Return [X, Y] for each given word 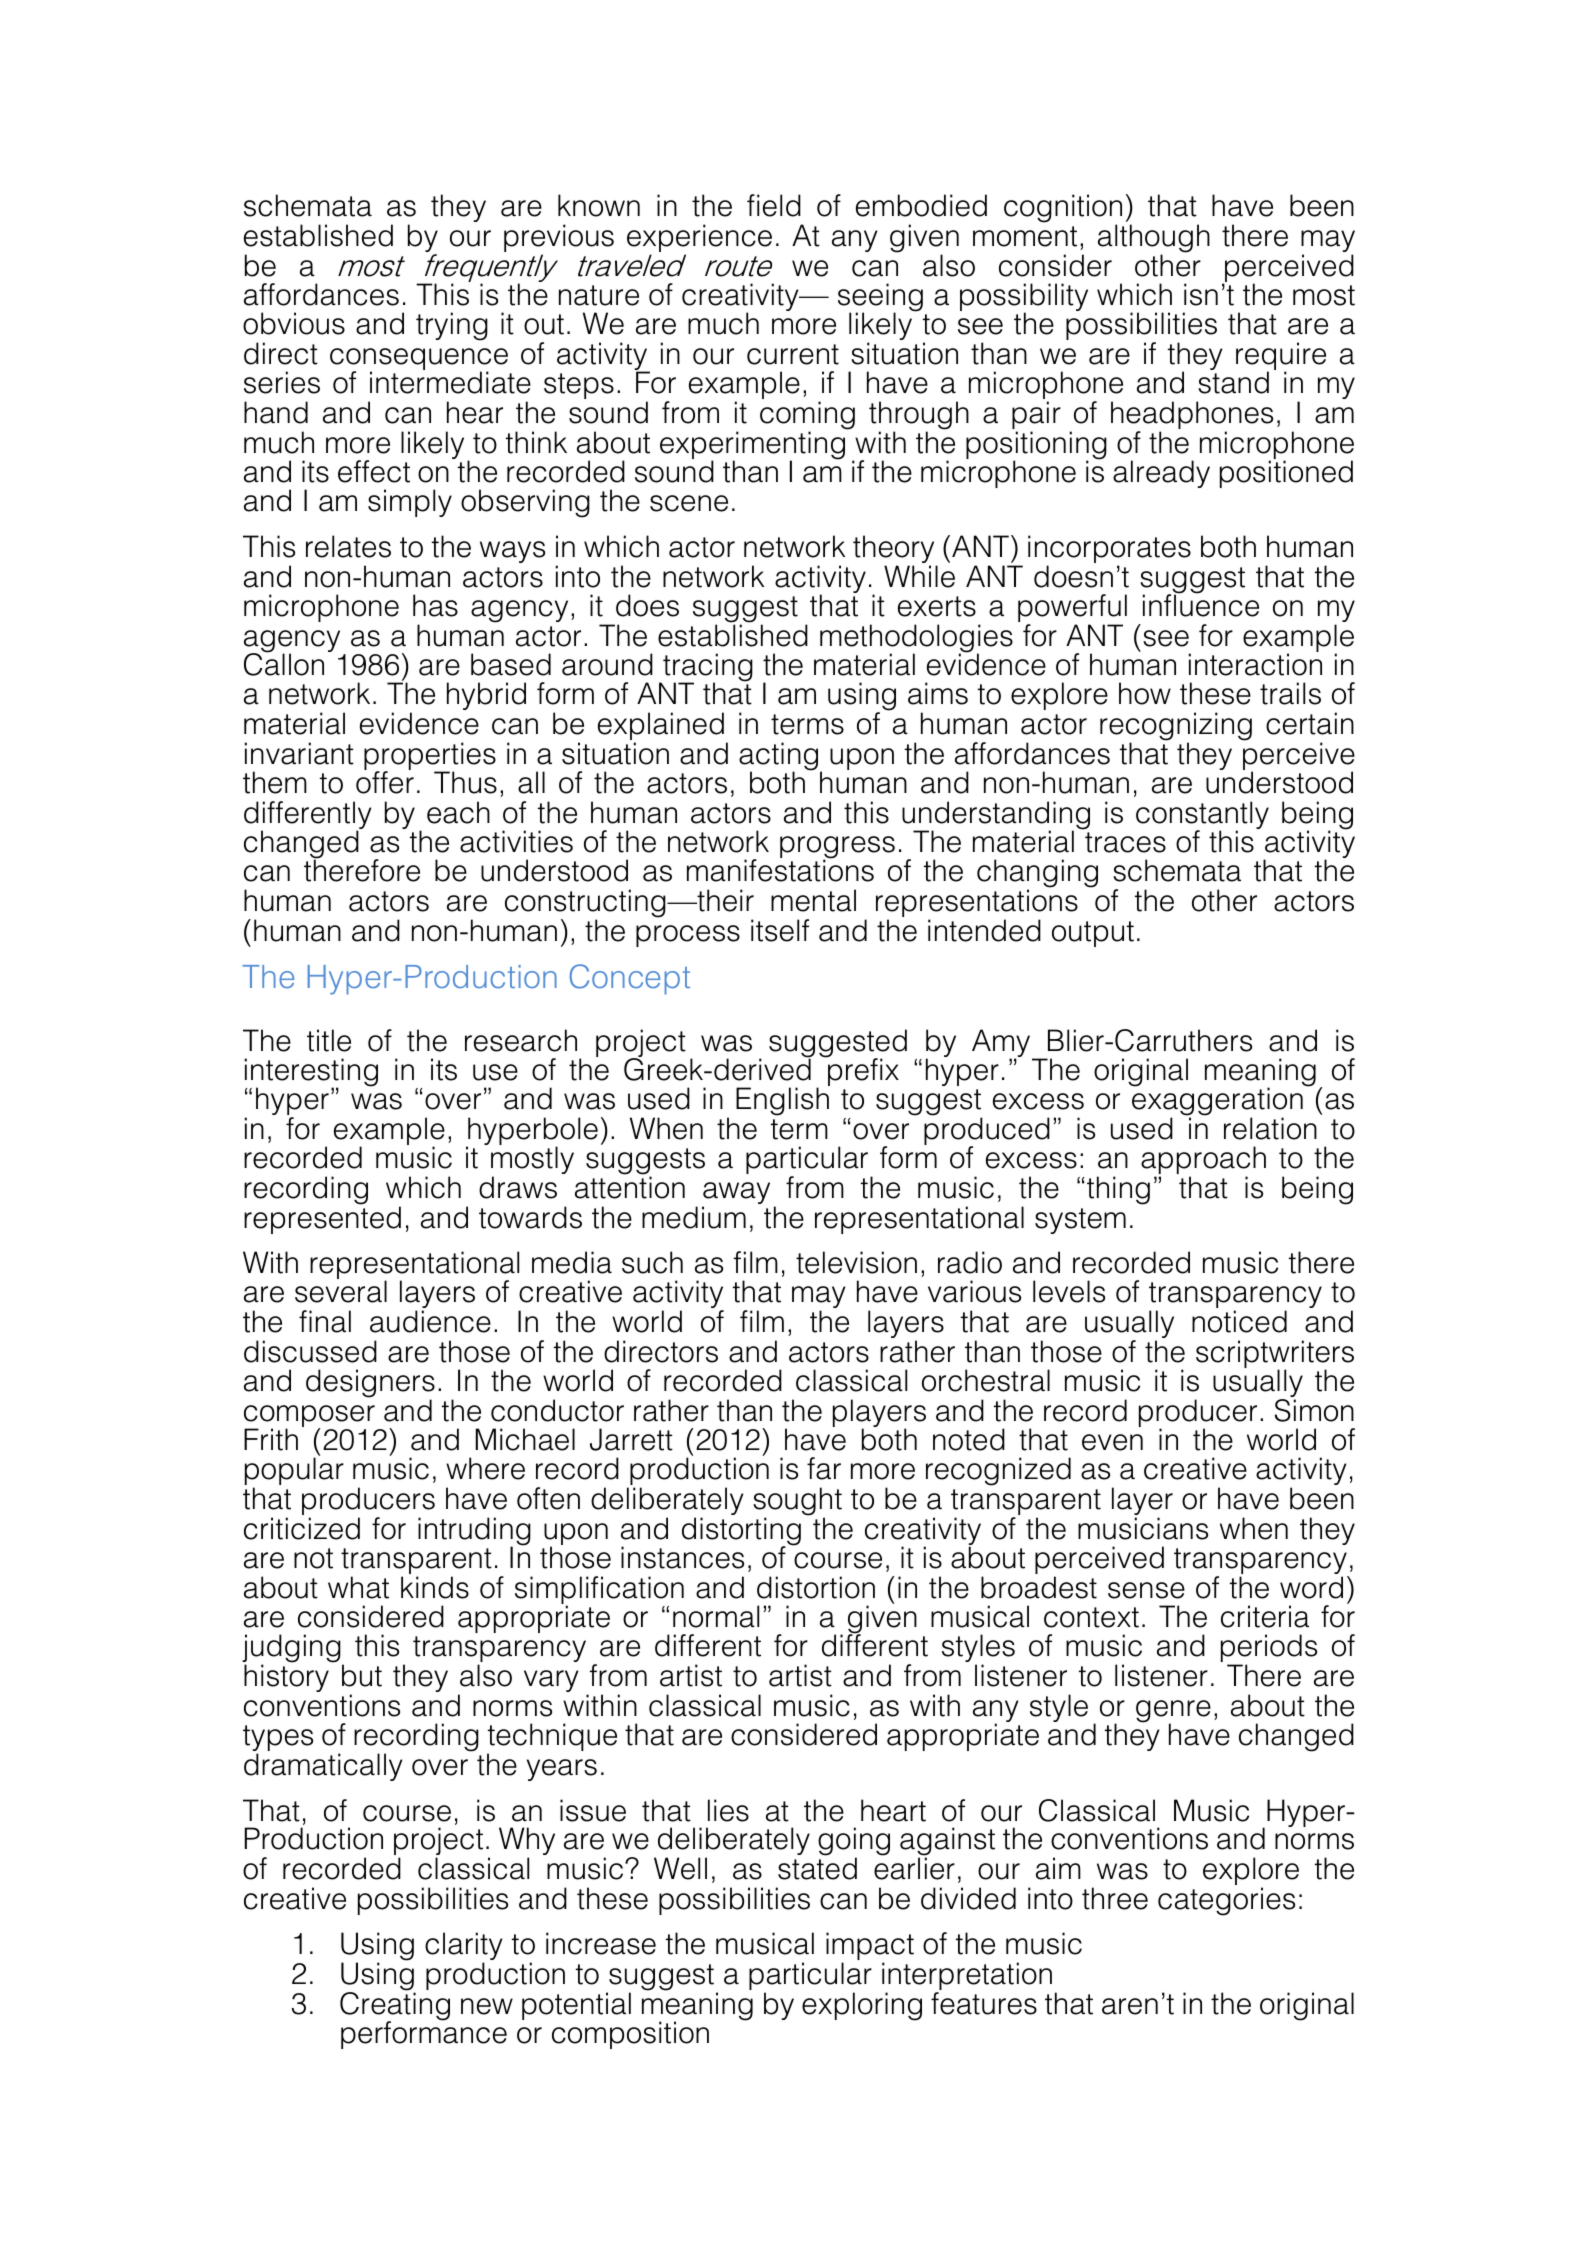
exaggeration [1217, 1102]
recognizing [1176, 727]
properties [430, 757]
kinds [435, 1587]
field [774, 205]
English [782, 1101]
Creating [395, 2006]
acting [780, 757]
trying [452, 326]
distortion [816, 1587]
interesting [311, 1073]
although [1154, 239]
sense [1146, 1590]
